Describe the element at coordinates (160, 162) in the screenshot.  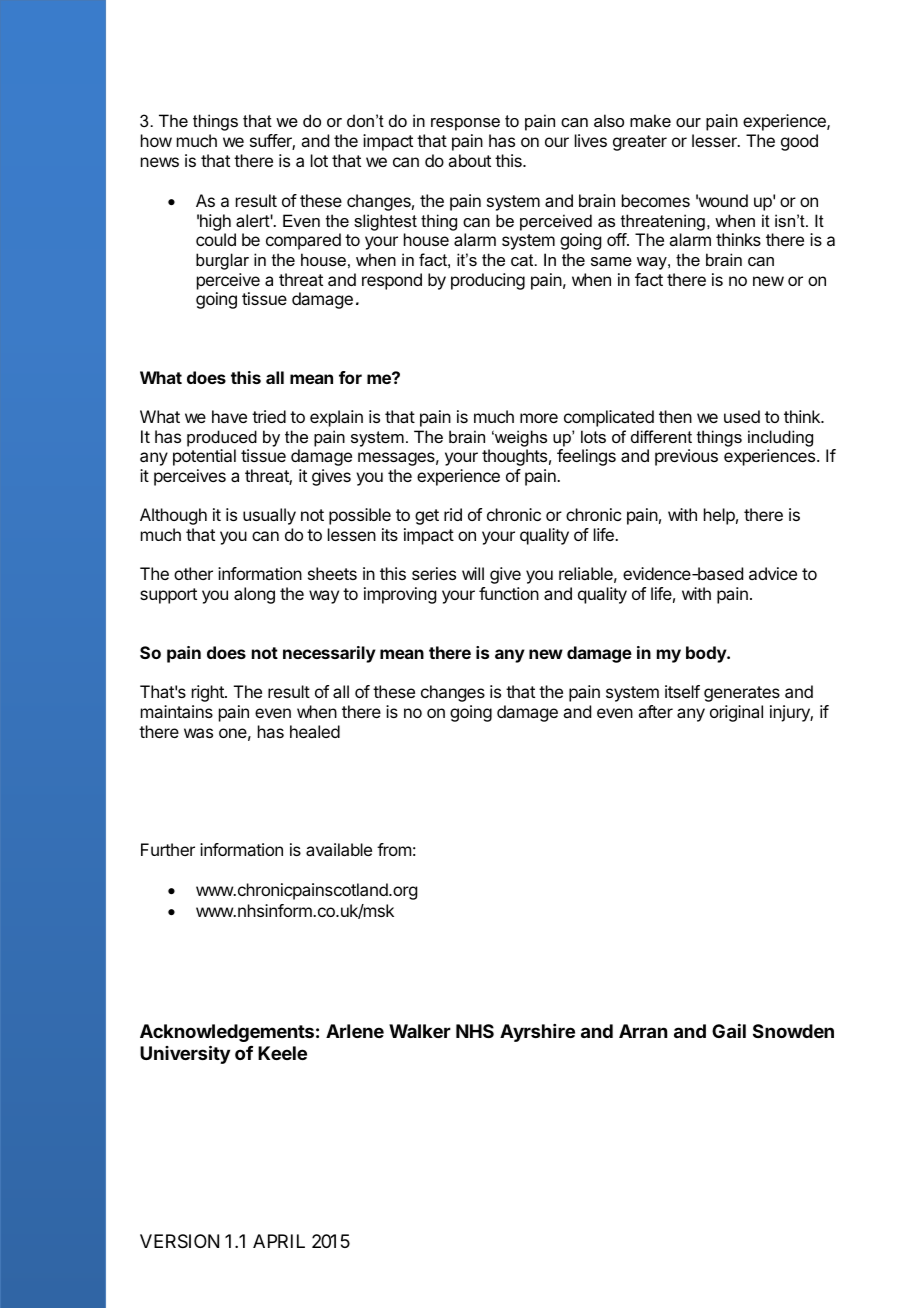
I see `news` at that location.
